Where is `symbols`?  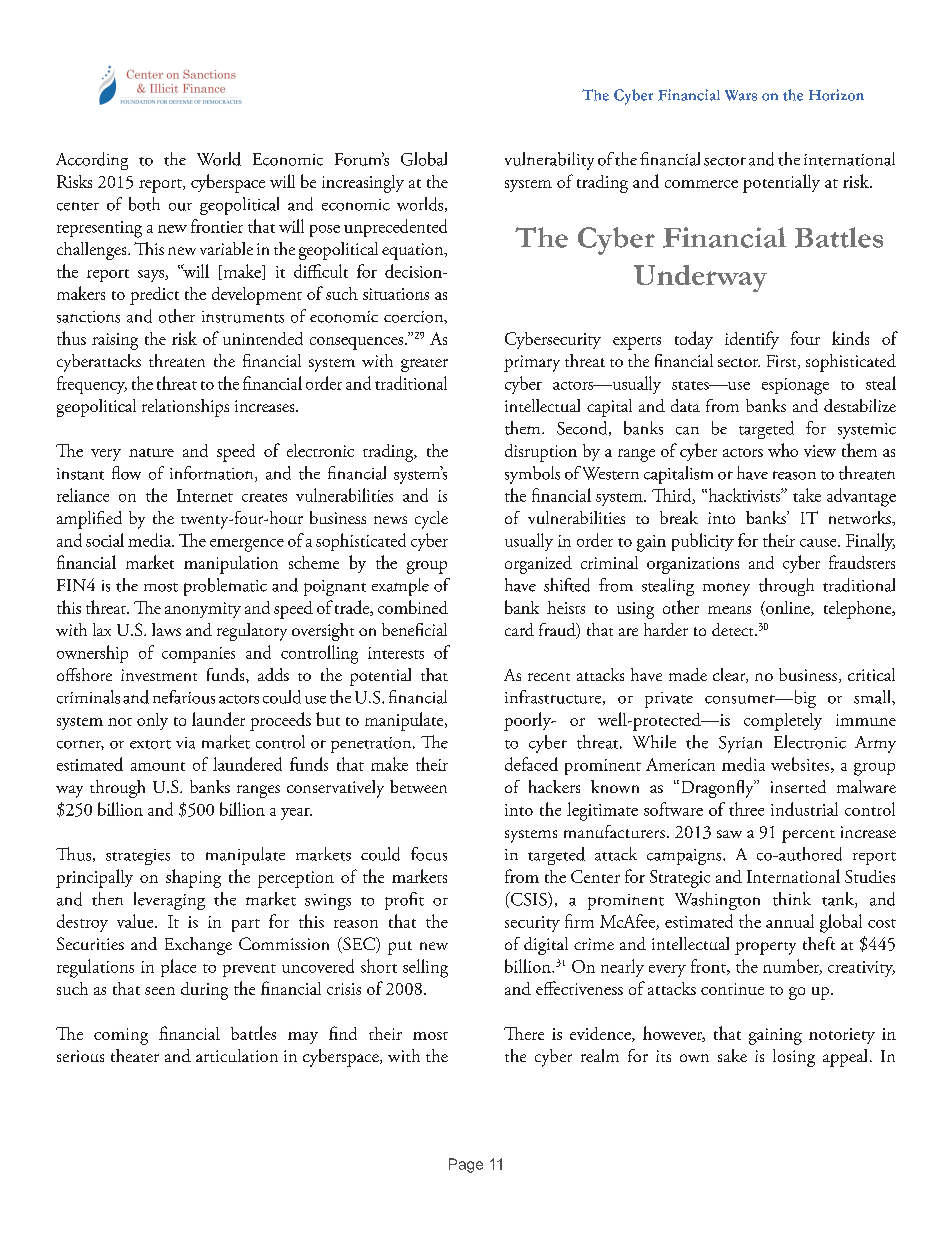
symbols is located at coordinates (532, 475).
